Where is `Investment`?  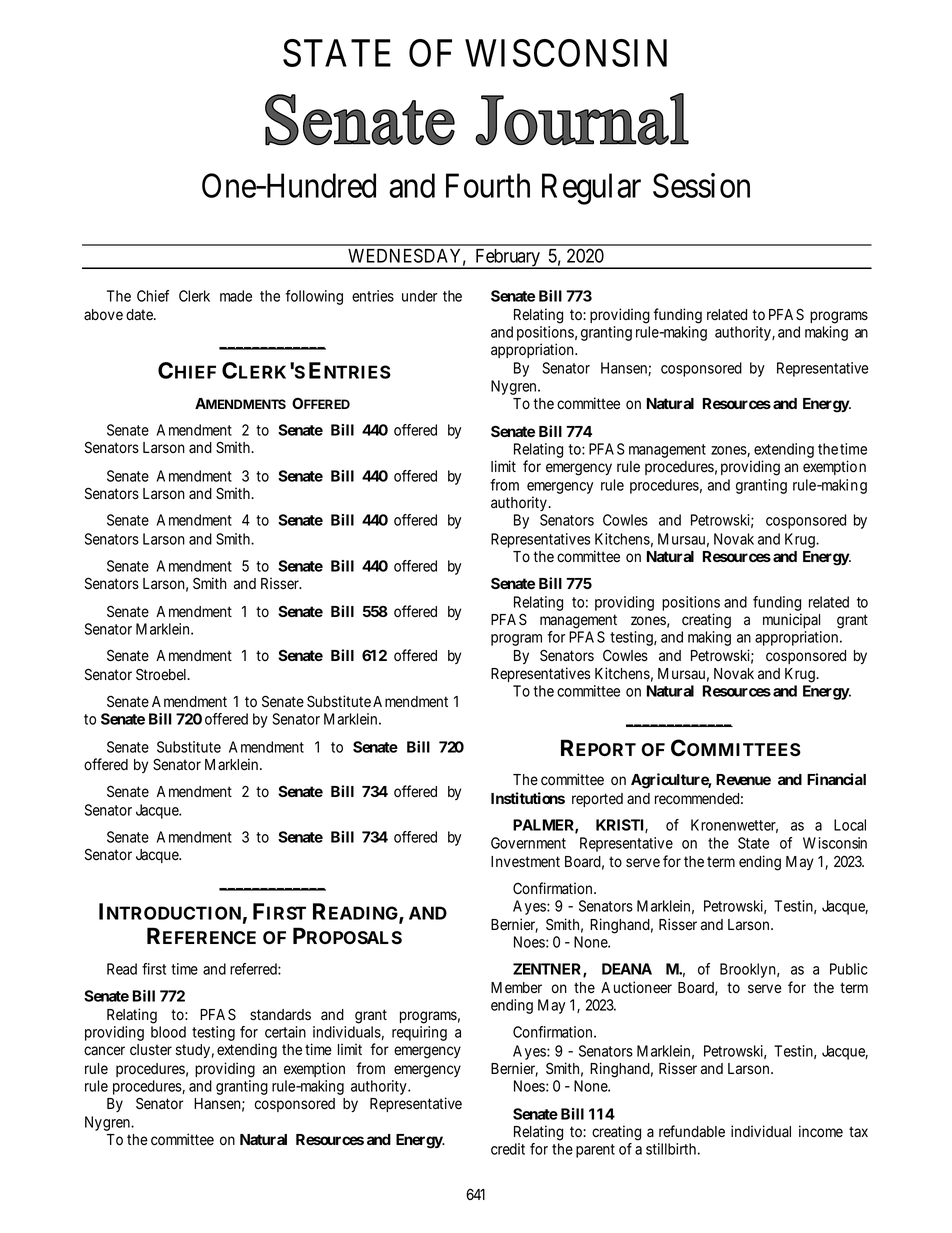
Investment is located at coordinates (525, 862).
